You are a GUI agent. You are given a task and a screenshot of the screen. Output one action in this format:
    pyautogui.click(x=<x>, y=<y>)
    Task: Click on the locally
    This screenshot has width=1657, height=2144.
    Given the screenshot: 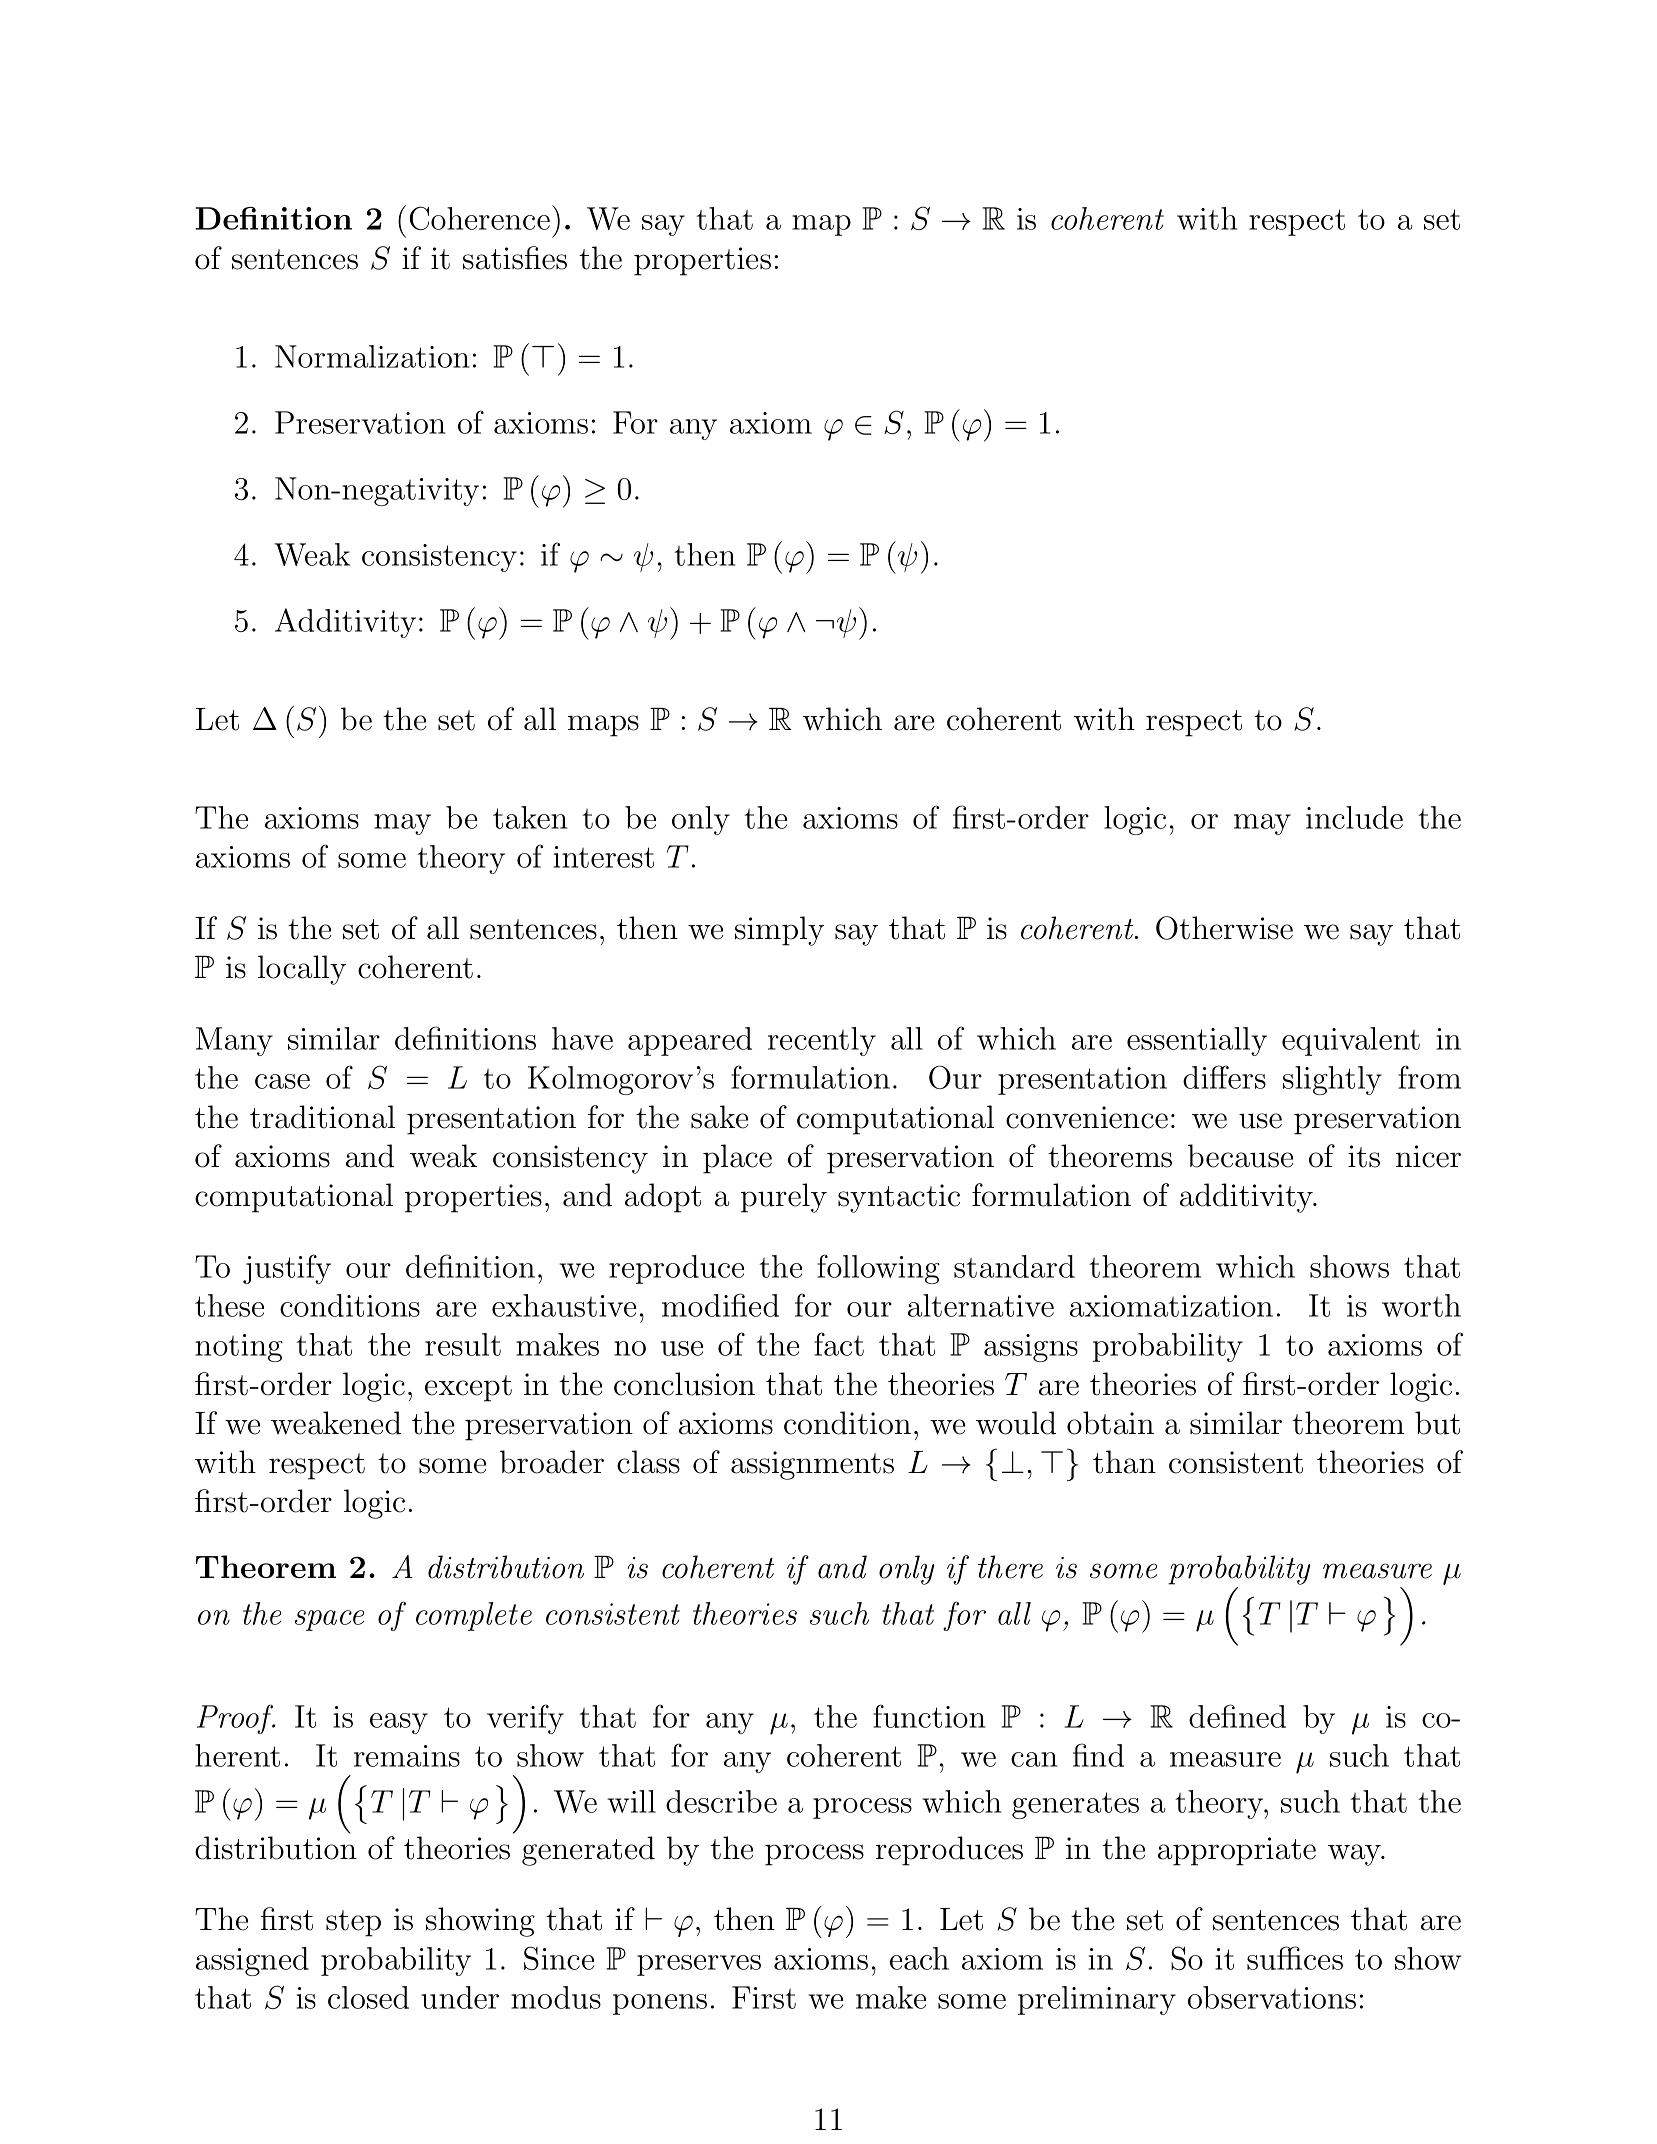 What is the action you would take?
    pyautogui.click(x=302, y=970)
